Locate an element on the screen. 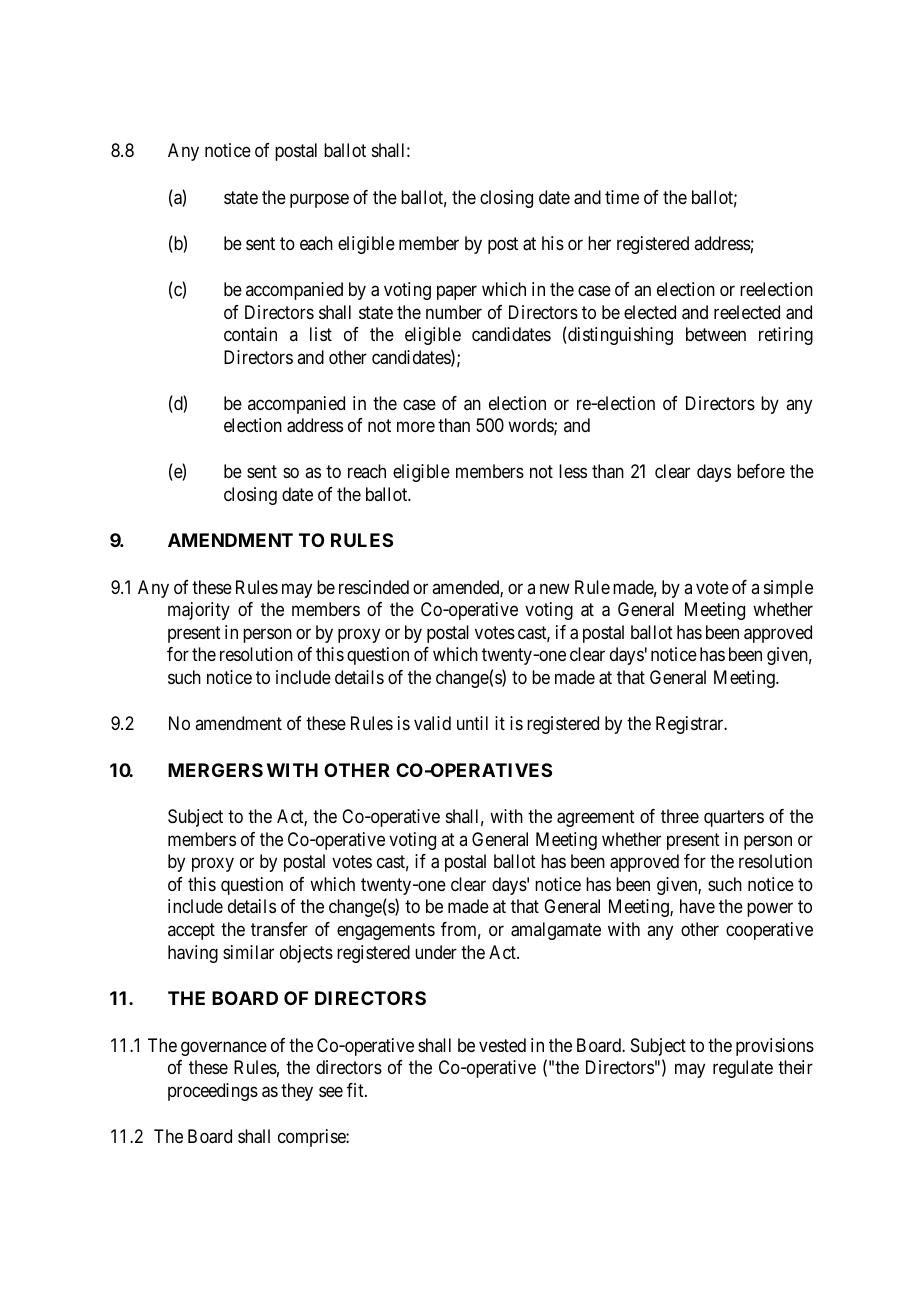  valid is located at coordinates (432, 723).
